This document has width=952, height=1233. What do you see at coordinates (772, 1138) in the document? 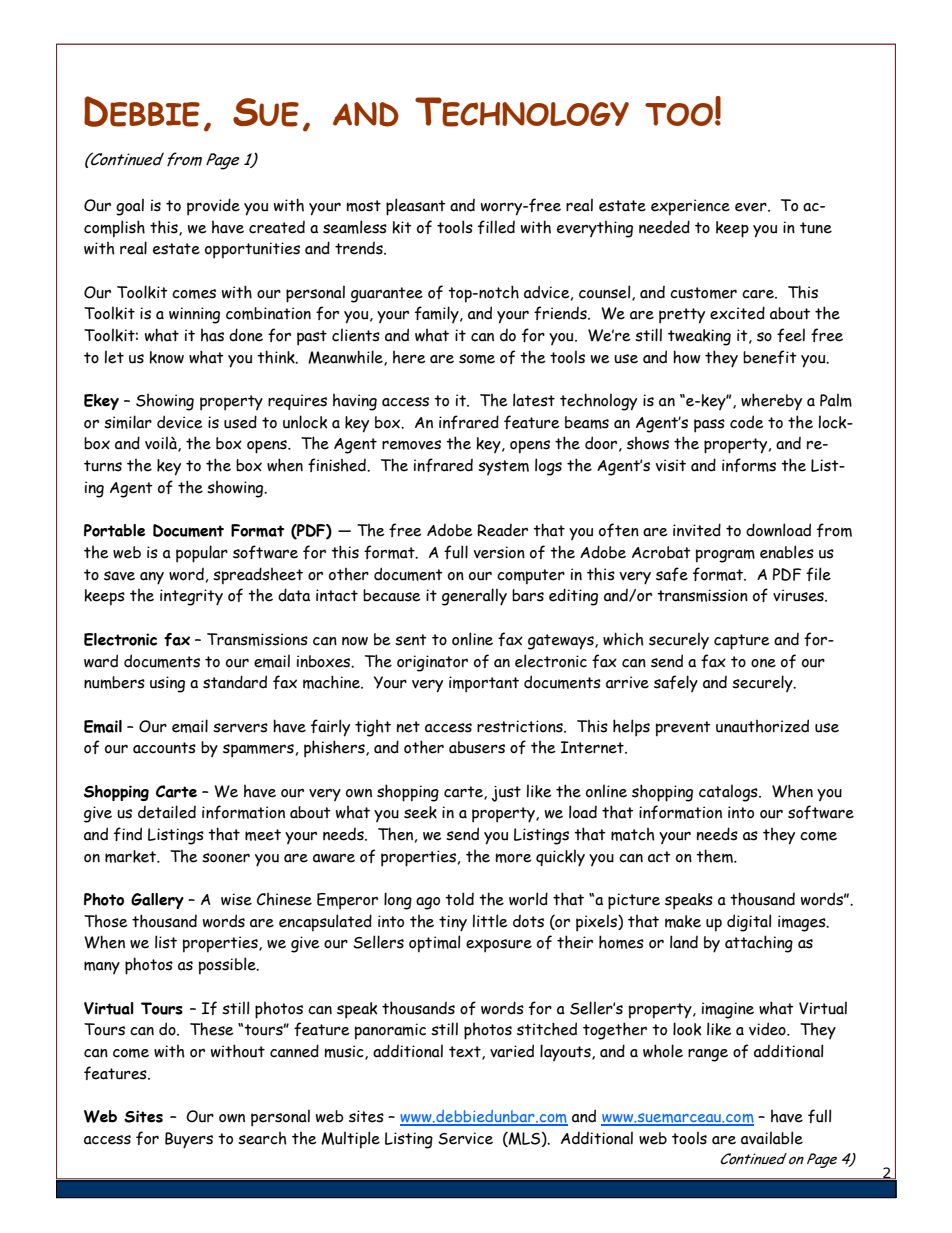
I see `available` at bounding box center [772, 1138].
